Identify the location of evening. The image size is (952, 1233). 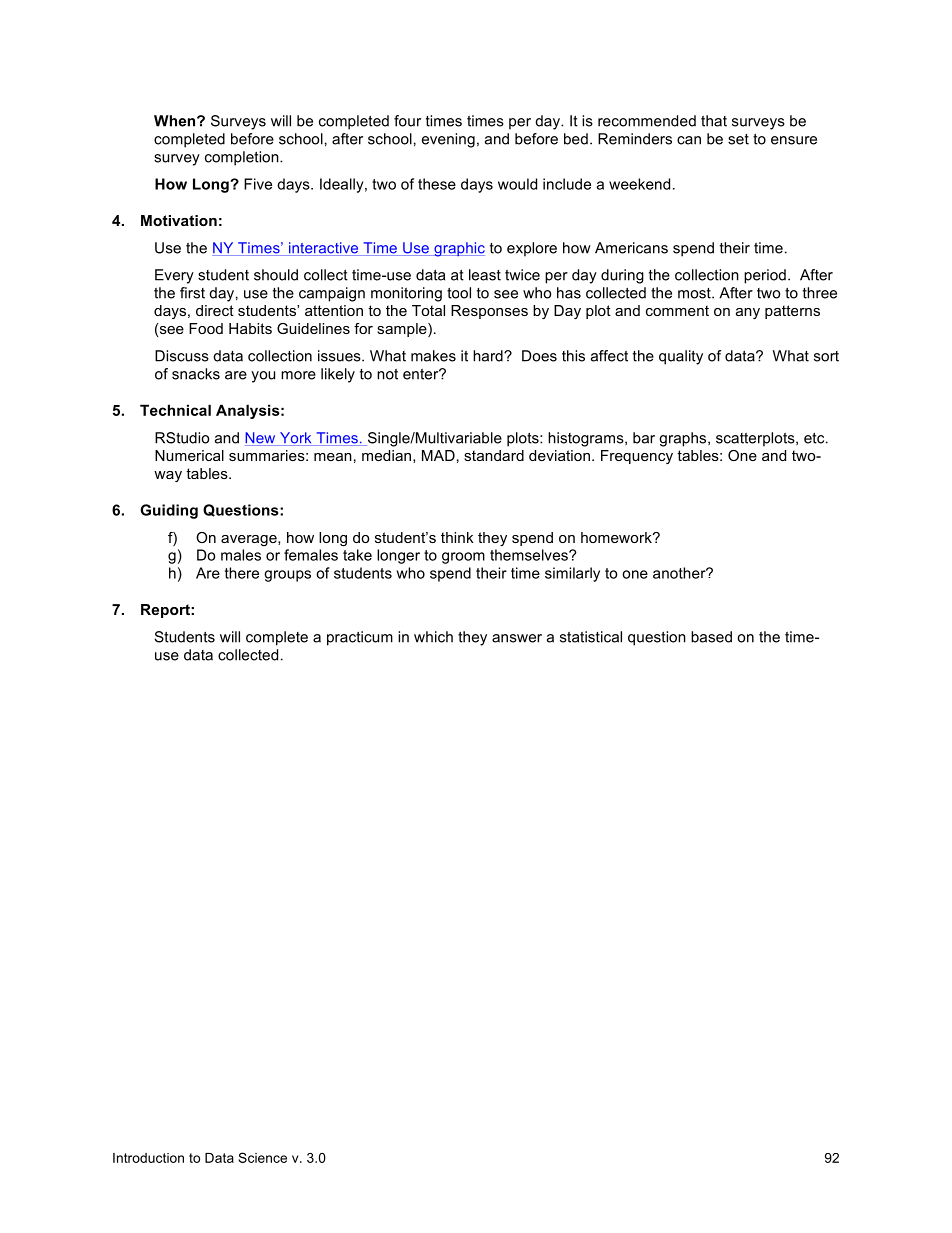
(448, 140).
